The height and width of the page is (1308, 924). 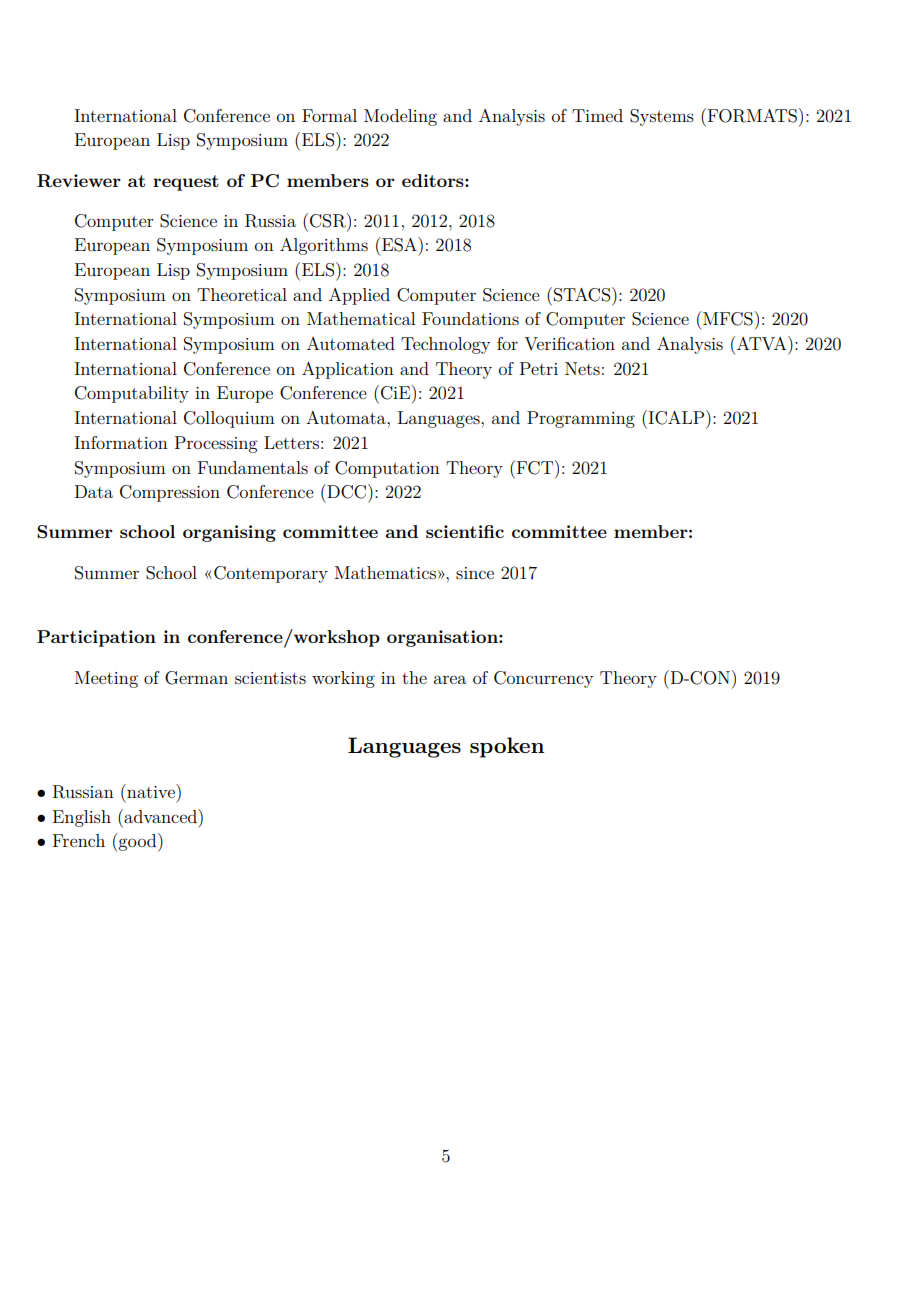 What do you see at coordinates (385, 572) in the page?
I see `Mathematics` at bounding box center [385, 572].
